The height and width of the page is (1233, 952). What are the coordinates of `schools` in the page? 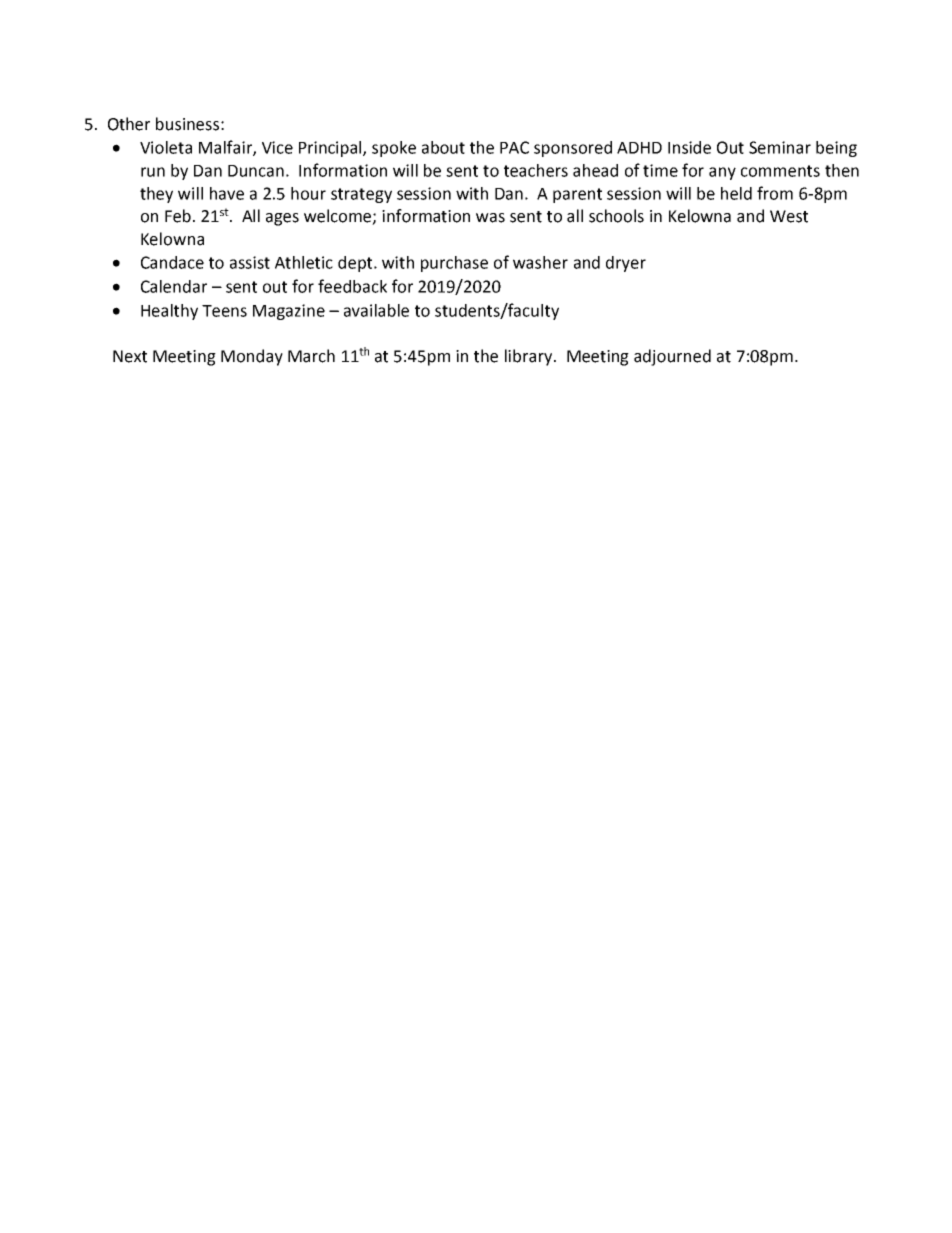 It's located at (616, 216).
